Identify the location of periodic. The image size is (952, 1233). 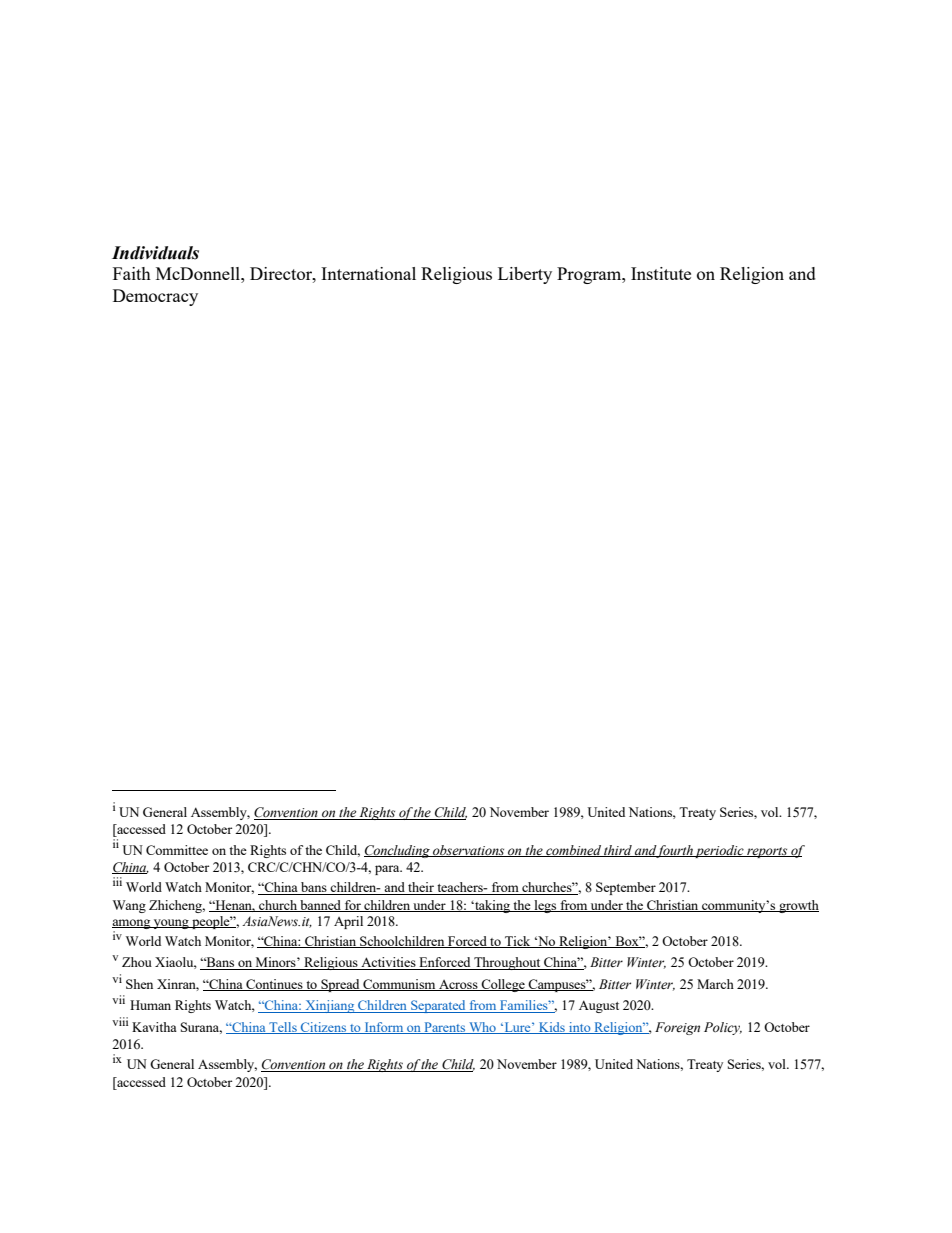
(720, 851).
